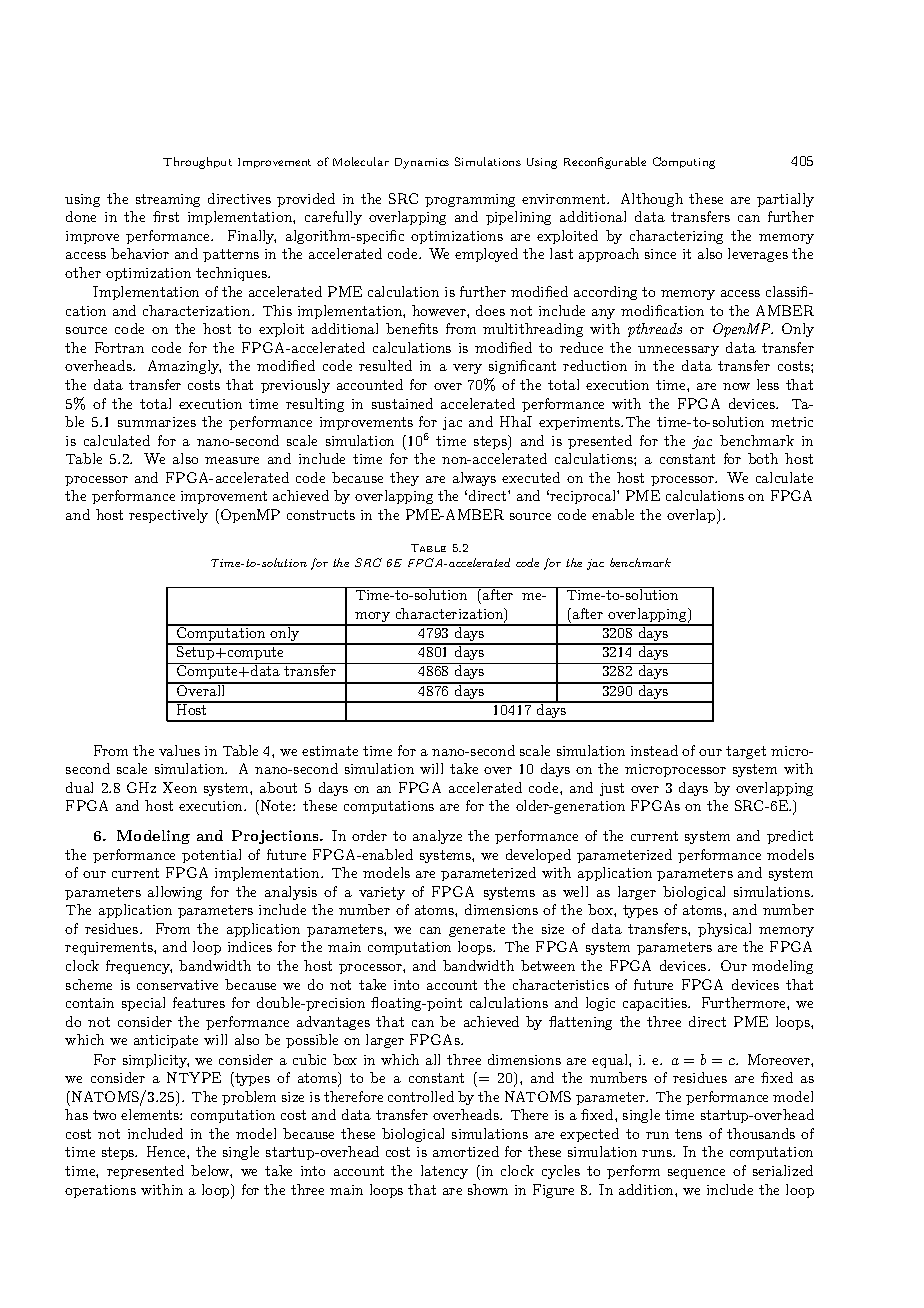  What do you see at coordinates (404, 479) in the page?
I see `they` at bounding box center [404, 479].
